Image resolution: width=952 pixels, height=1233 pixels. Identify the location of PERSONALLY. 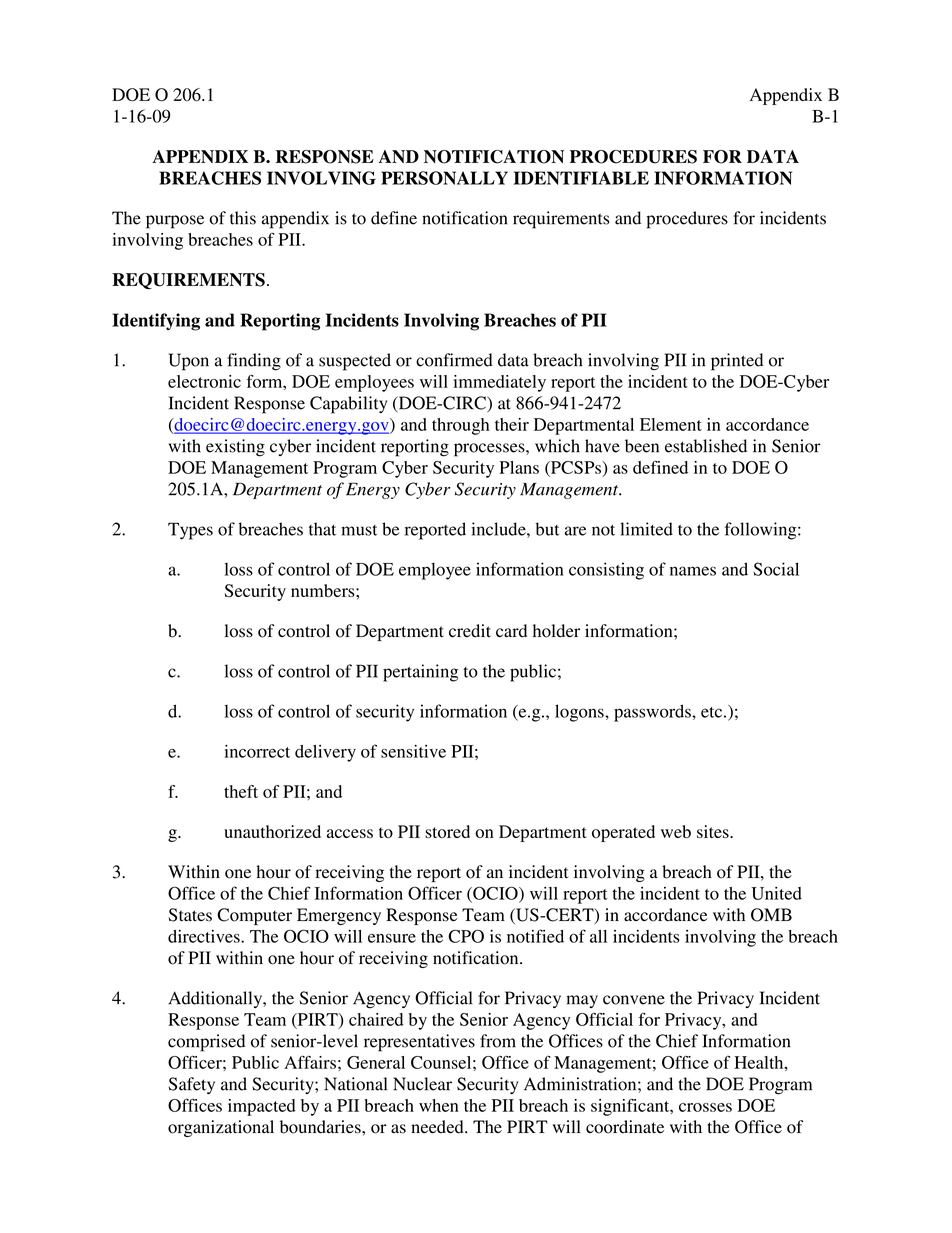
(444, 178).
